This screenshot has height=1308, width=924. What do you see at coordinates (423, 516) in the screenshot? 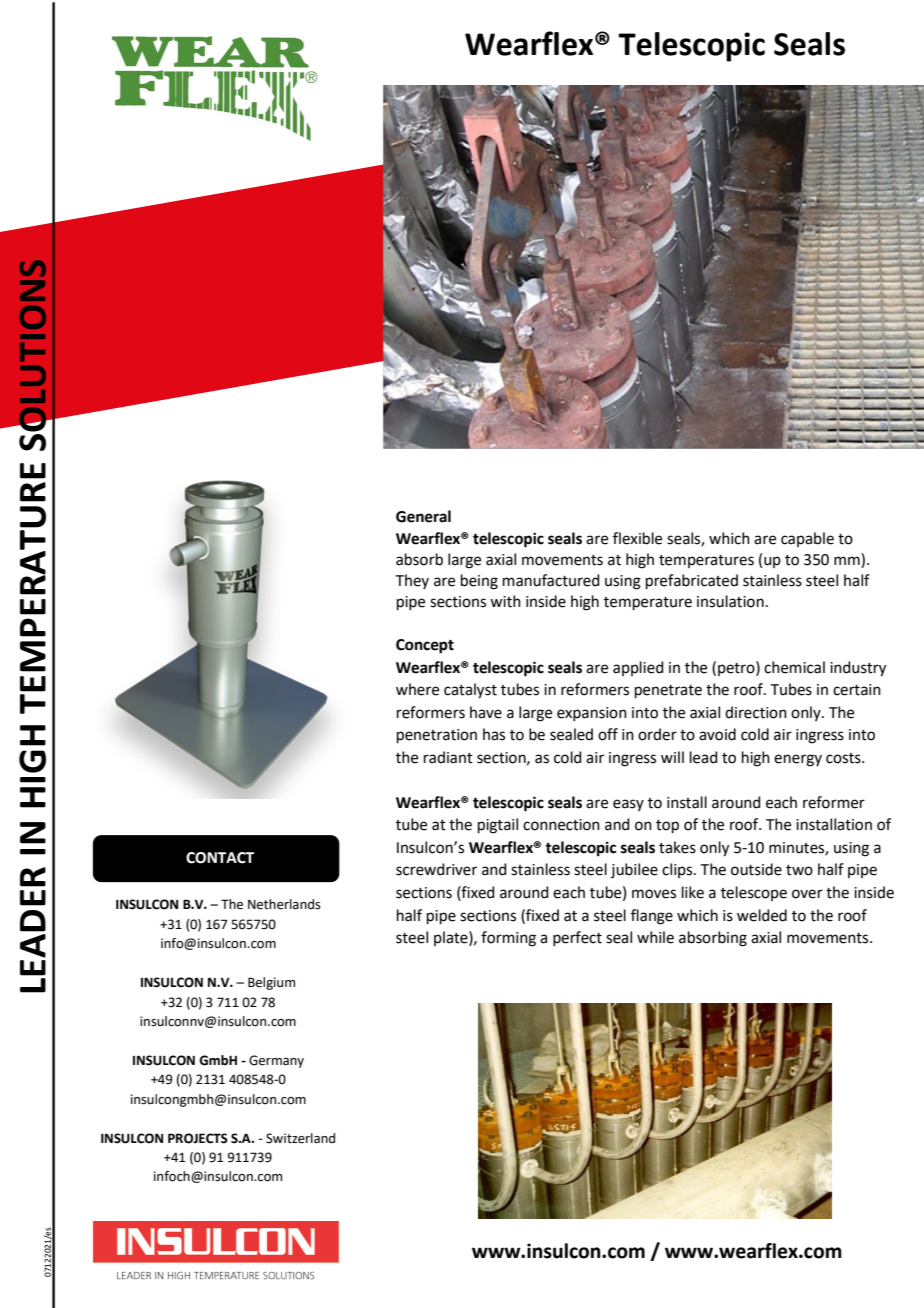
I see `General` at bounding box center [423, 516].
